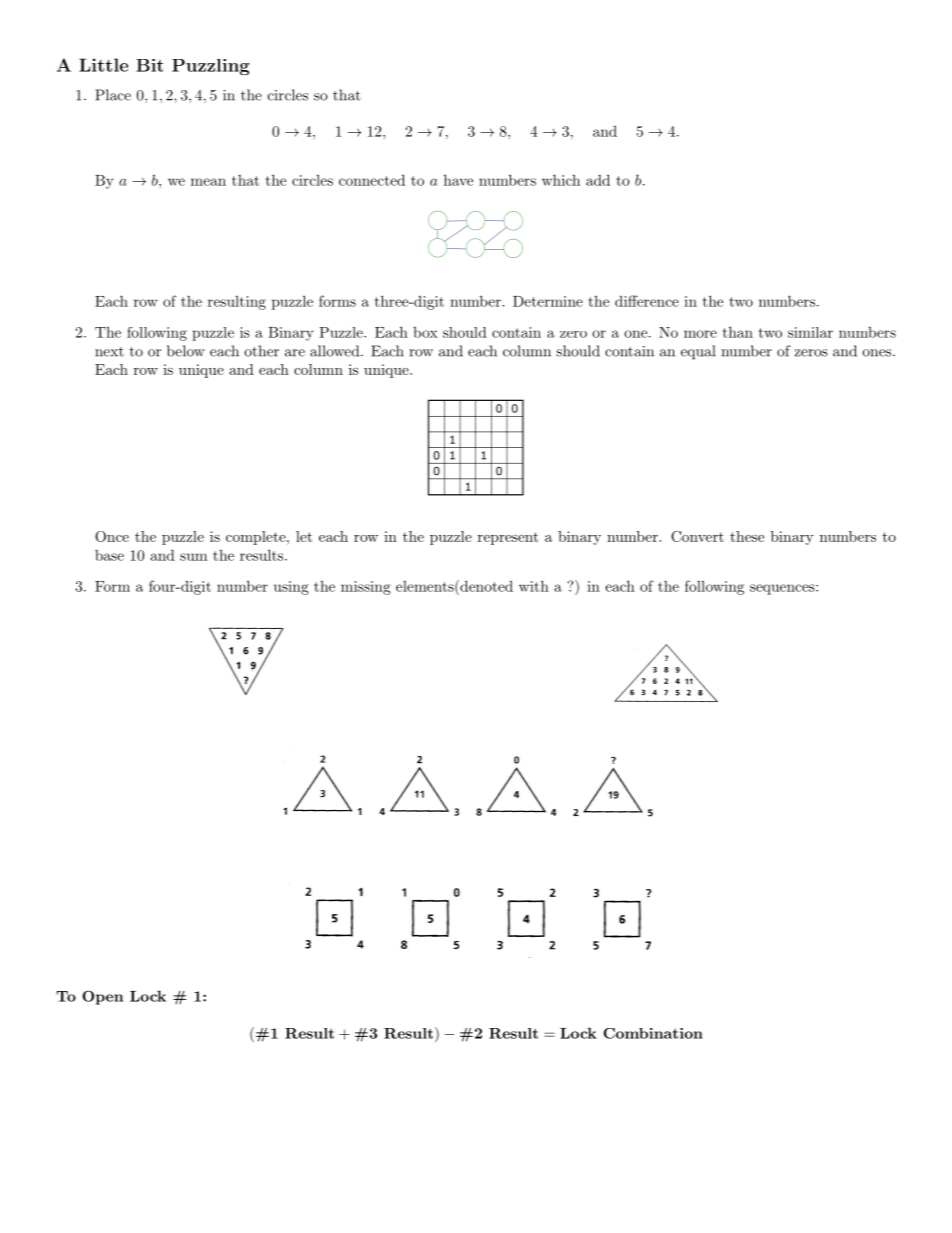 Image resolution: width=952 pixels, height=1233 pixels. What do you see at coordinates (210, 67) in the screenshot?
I see `Puzzling` at bounding box center [210, 67].
